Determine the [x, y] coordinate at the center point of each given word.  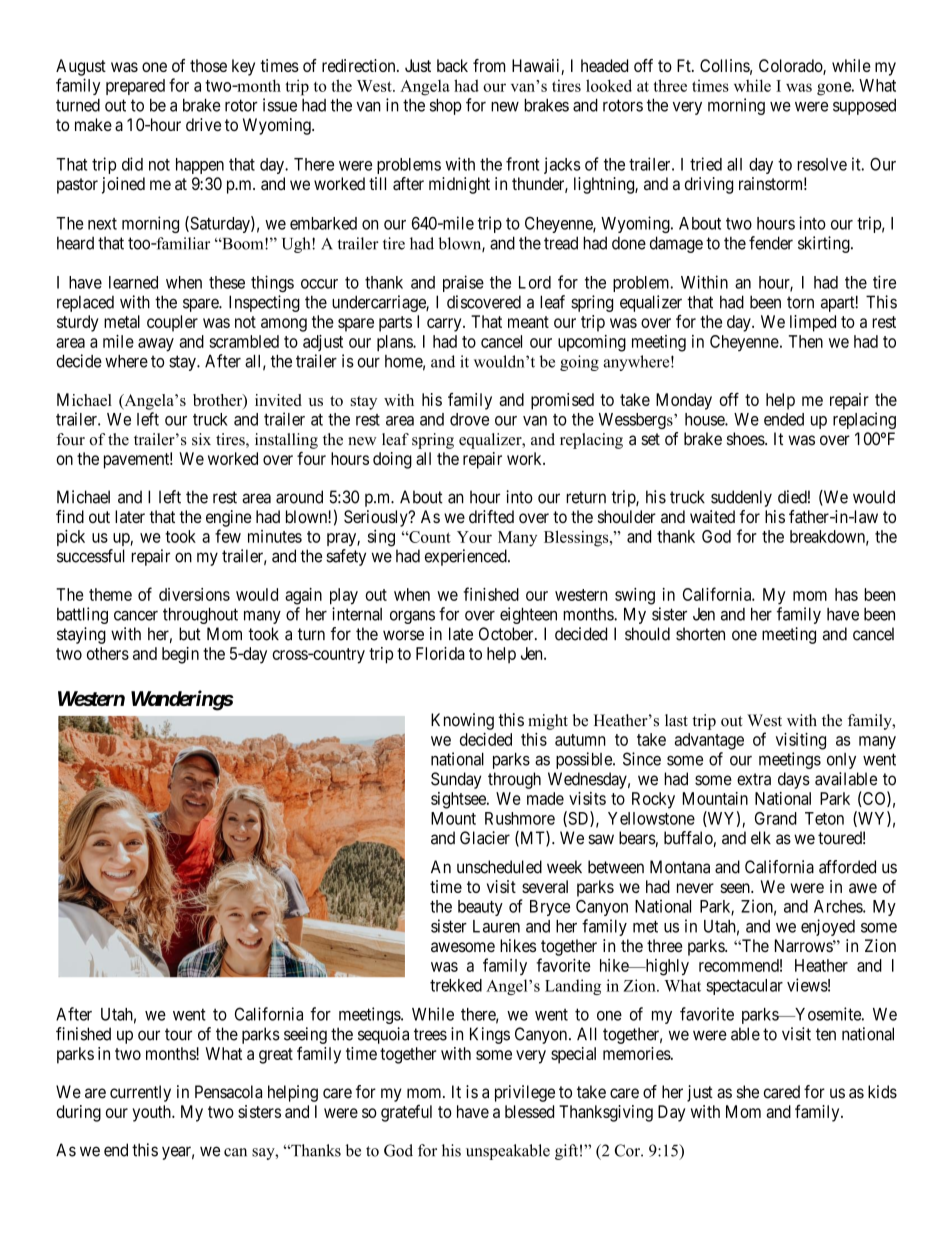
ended [784, 419]
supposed [864, 107]
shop [446, 106]
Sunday [456, 780]
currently [140, 1093]
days [794, 780]
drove [469, 419]
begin [180, 655]
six [201, 439]
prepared [135, 87]
